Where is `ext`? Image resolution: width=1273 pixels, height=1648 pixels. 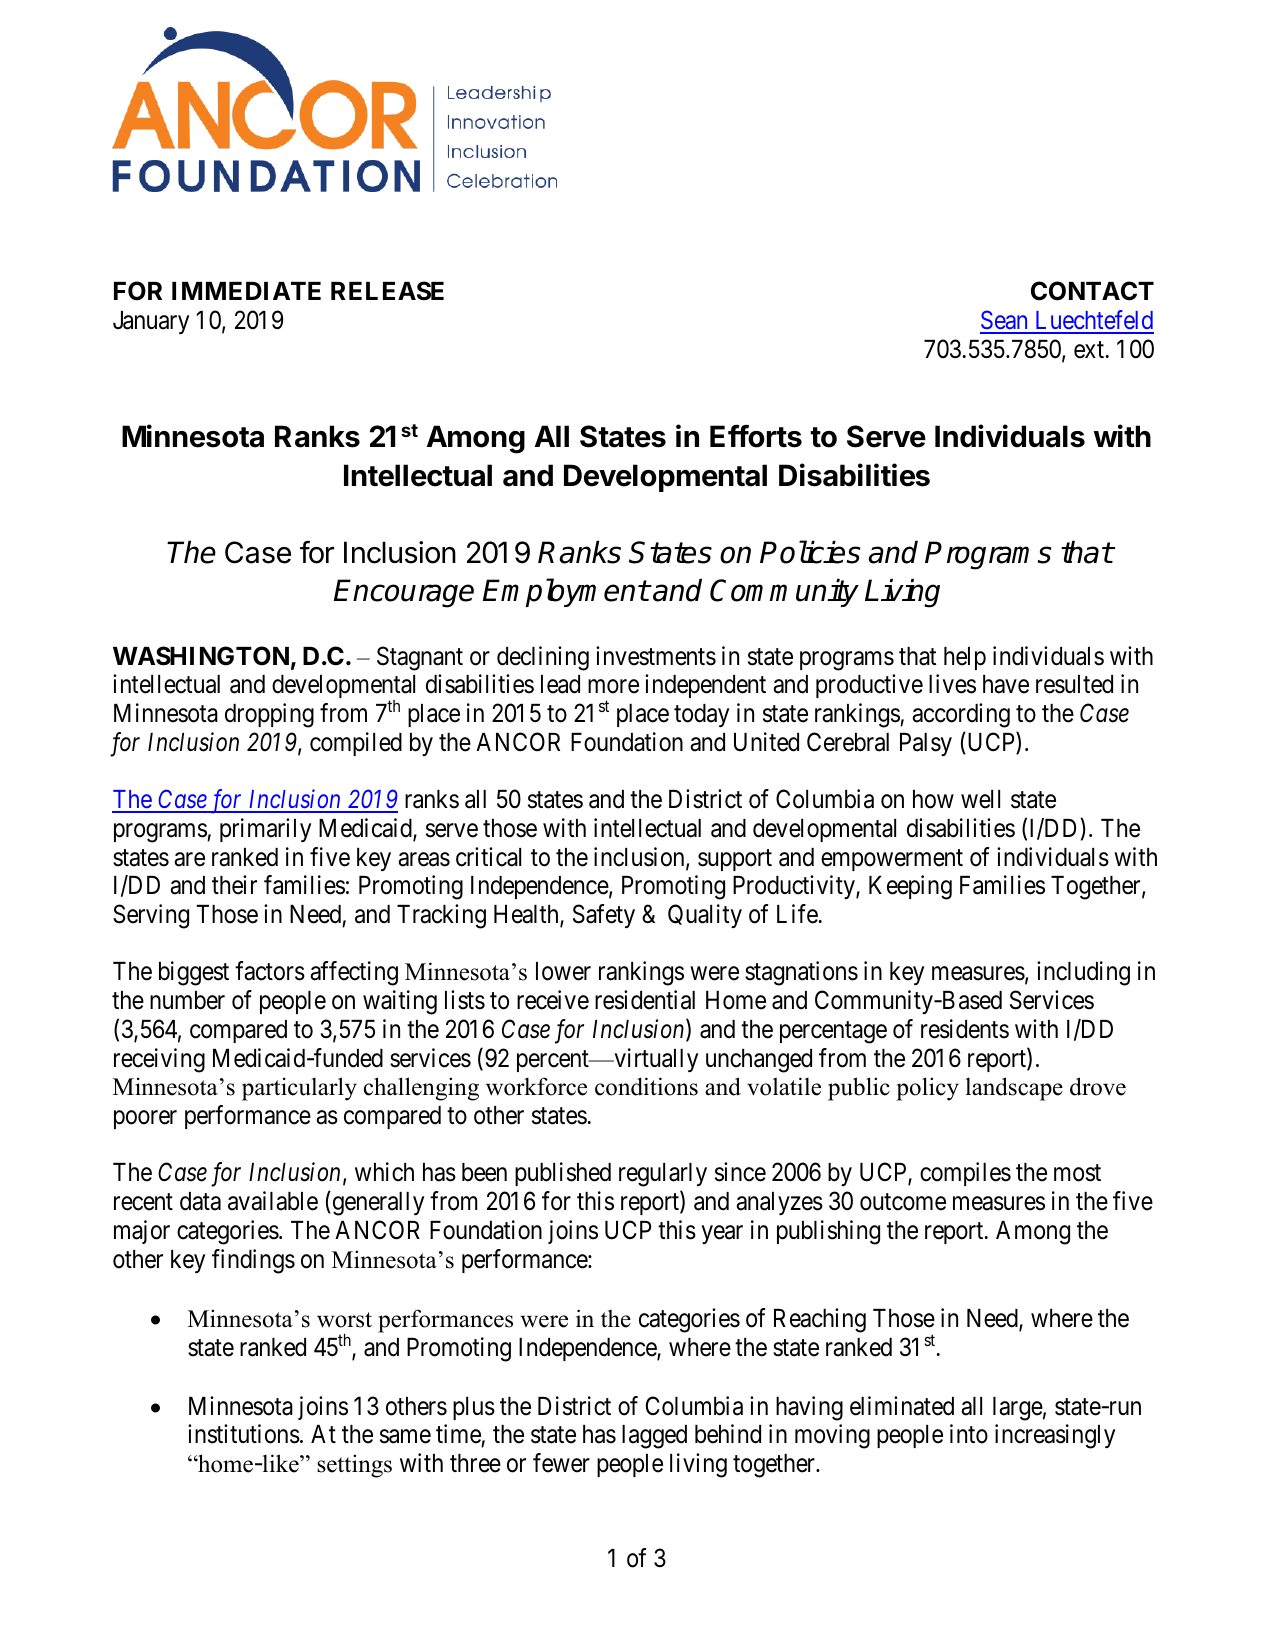
ext is located at coordinates (1090, 350).
